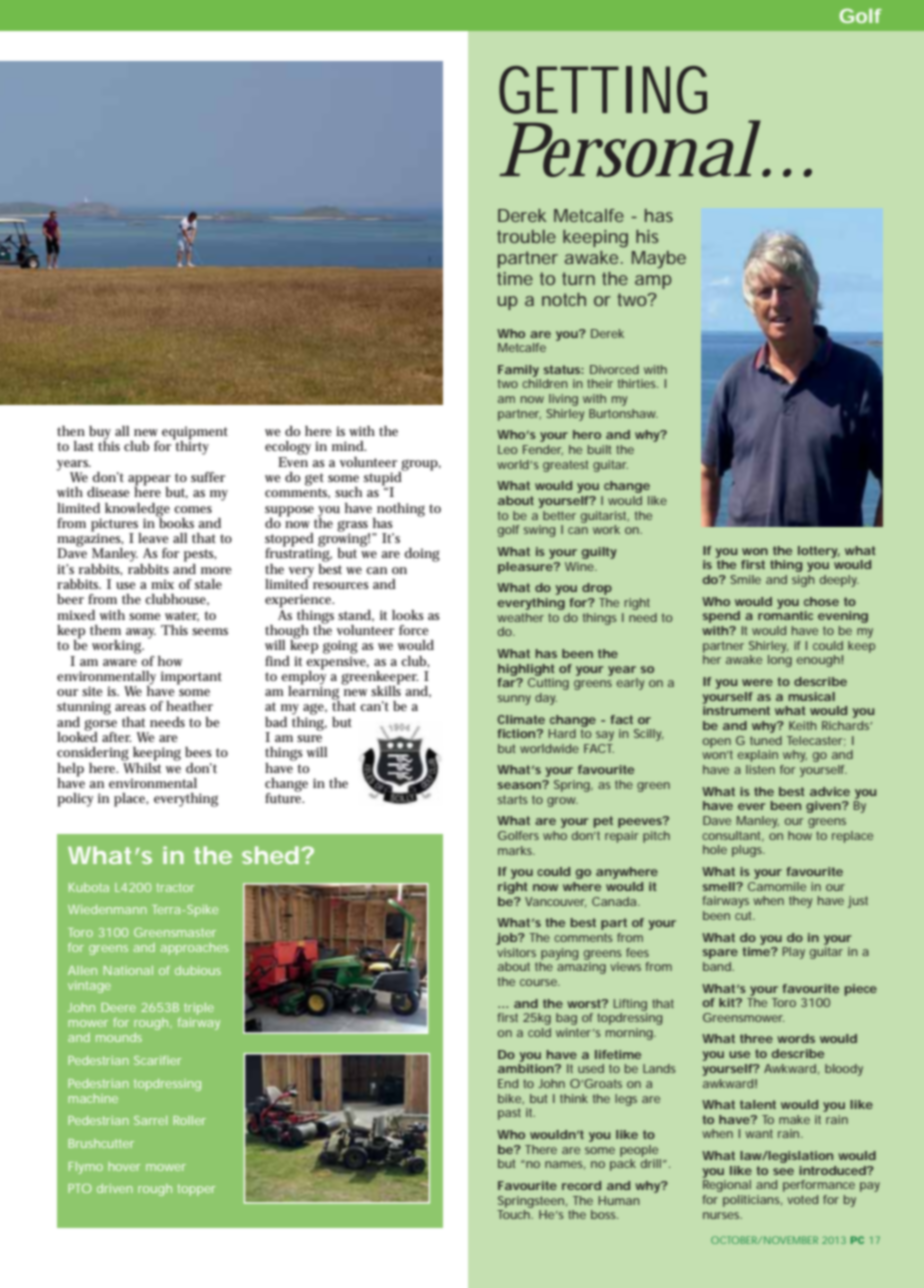 The width and height of the screenshot is (924, 1288). I want to click on trouble, so click(526, 236).
